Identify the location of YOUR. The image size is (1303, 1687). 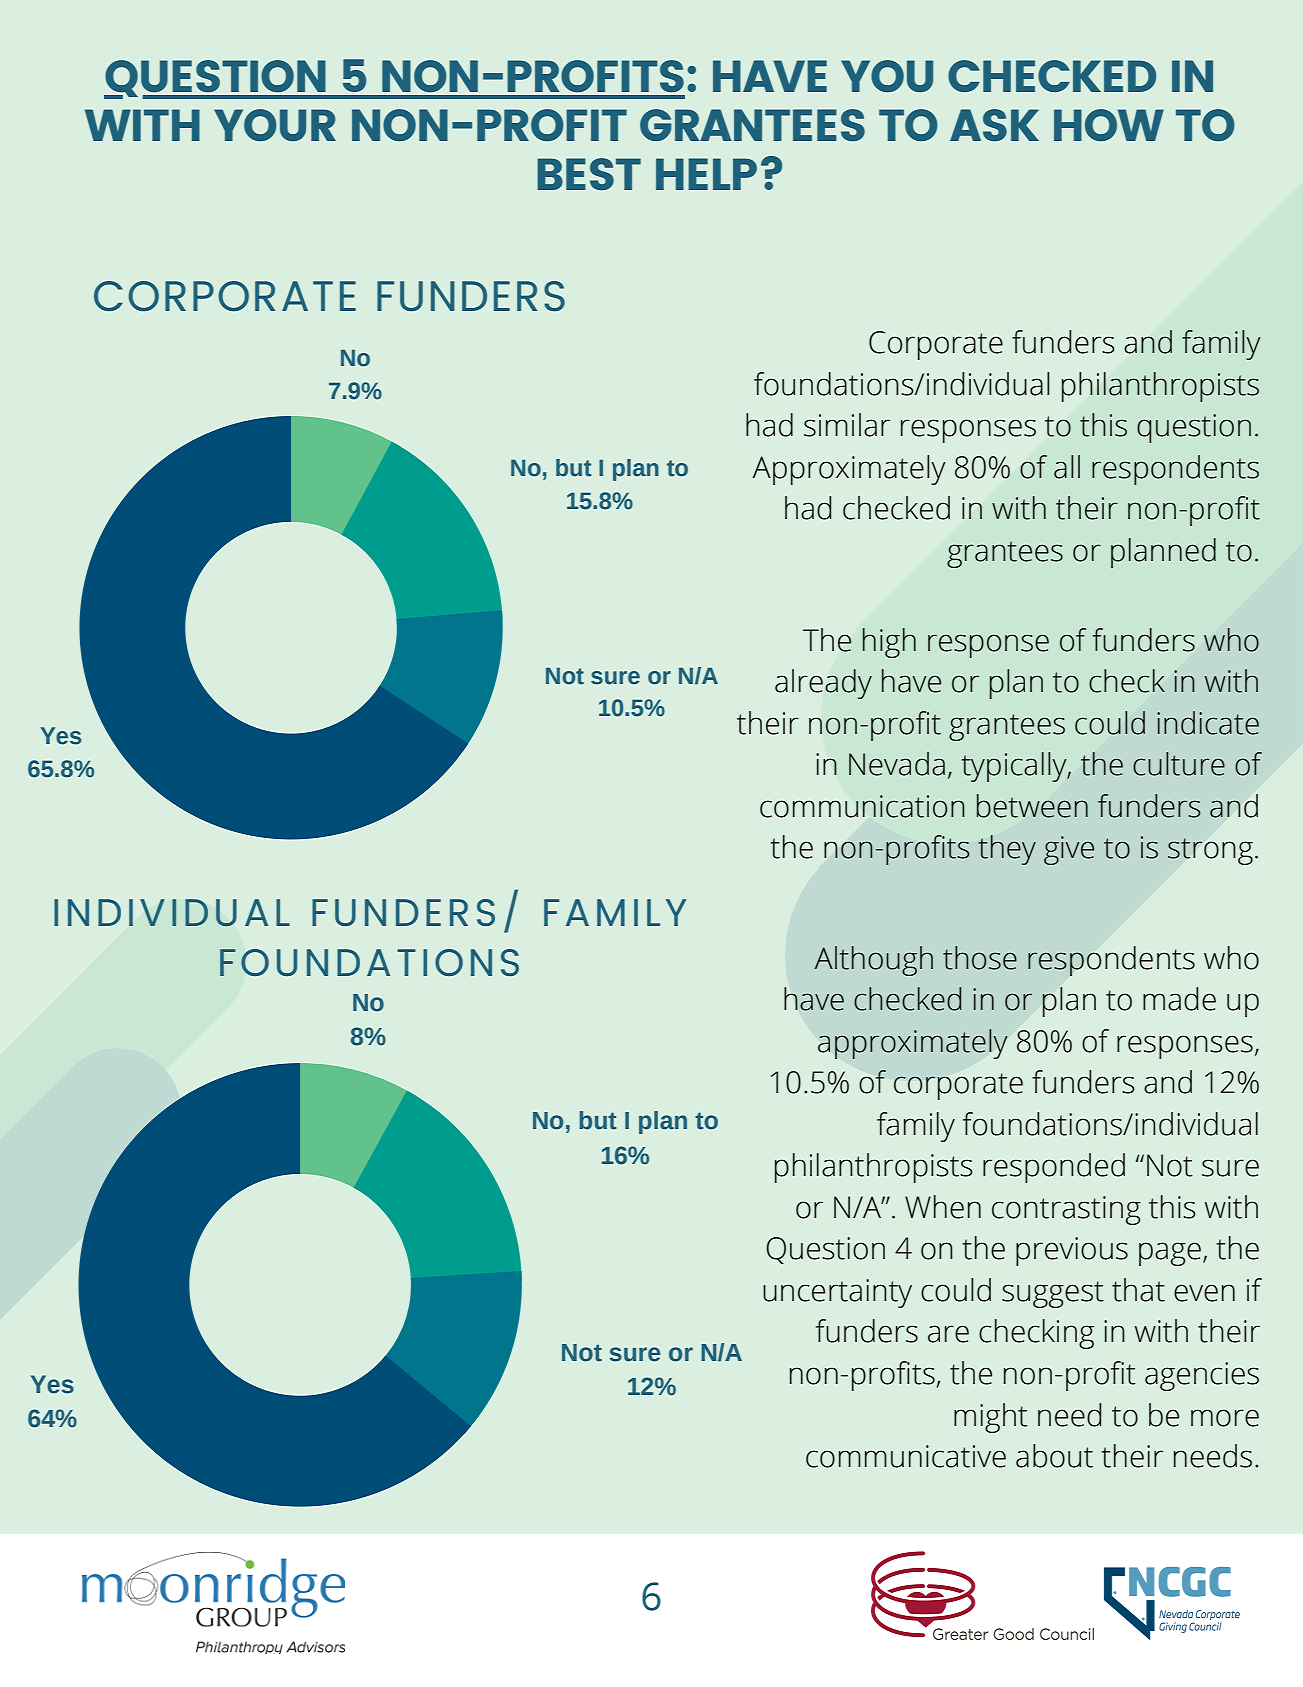
(275, 125).
